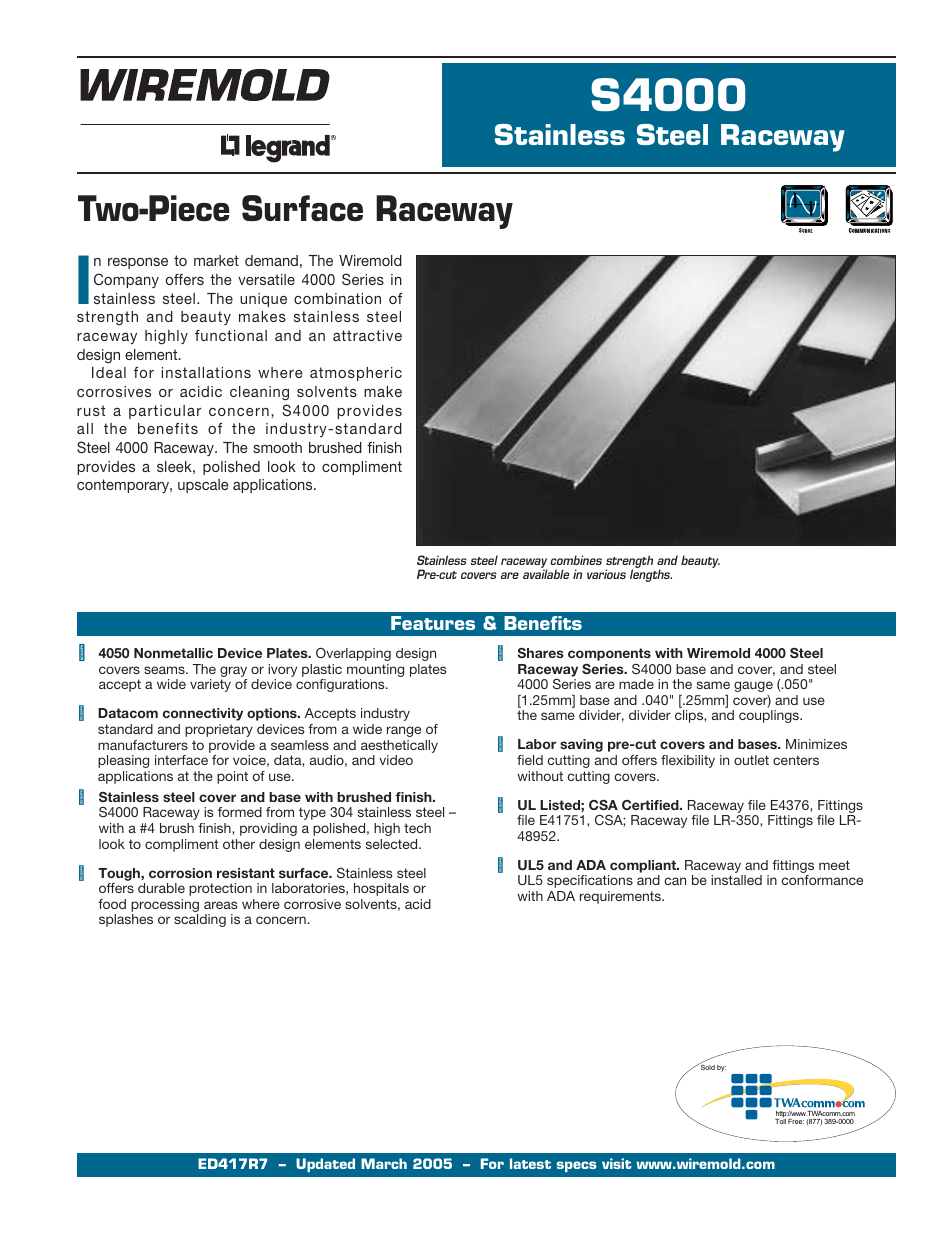  I want to click on Nonmetallic, so click(173, 653).
